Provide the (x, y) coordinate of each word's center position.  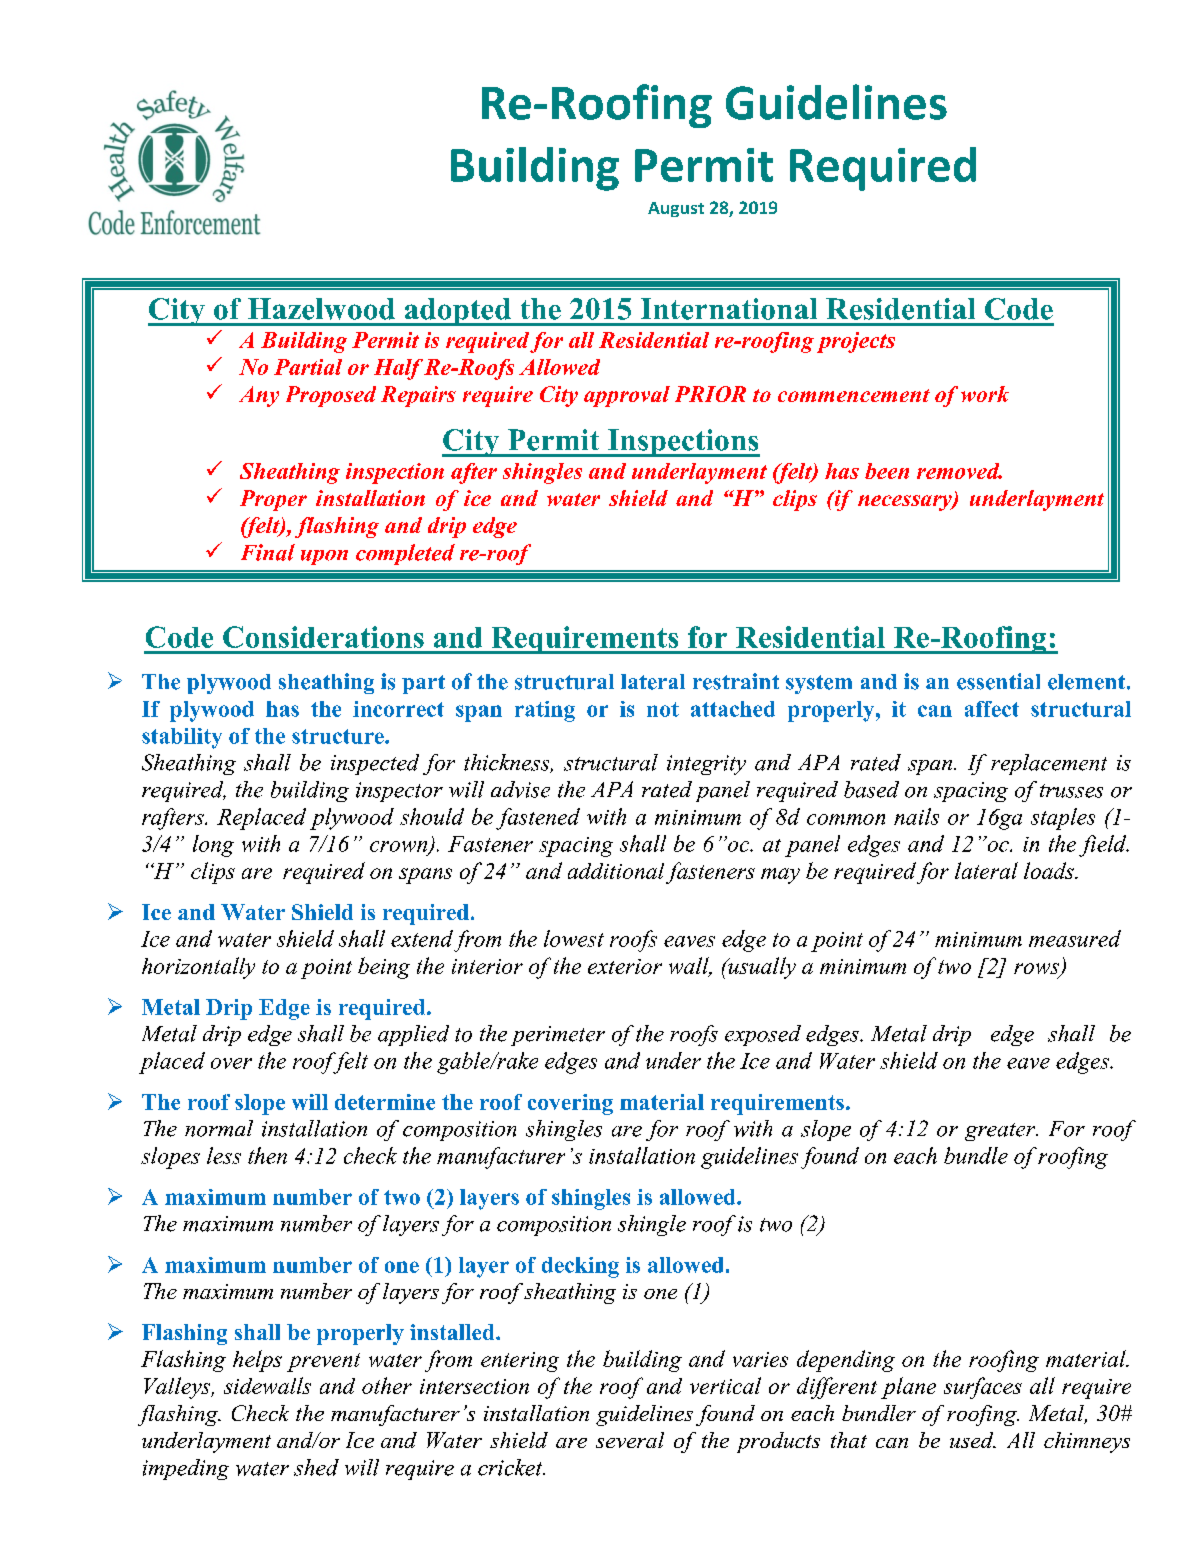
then (267, 1155)
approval (627, 396)
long (213, 846)
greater (1001, 1132)
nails (916, 816)
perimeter (558, 1036)
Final (268, 552)
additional (616, 871)
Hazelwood (321, 309)
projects (856, 342)
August (676, 209)
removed (959, 471)
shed (316, 1467)
